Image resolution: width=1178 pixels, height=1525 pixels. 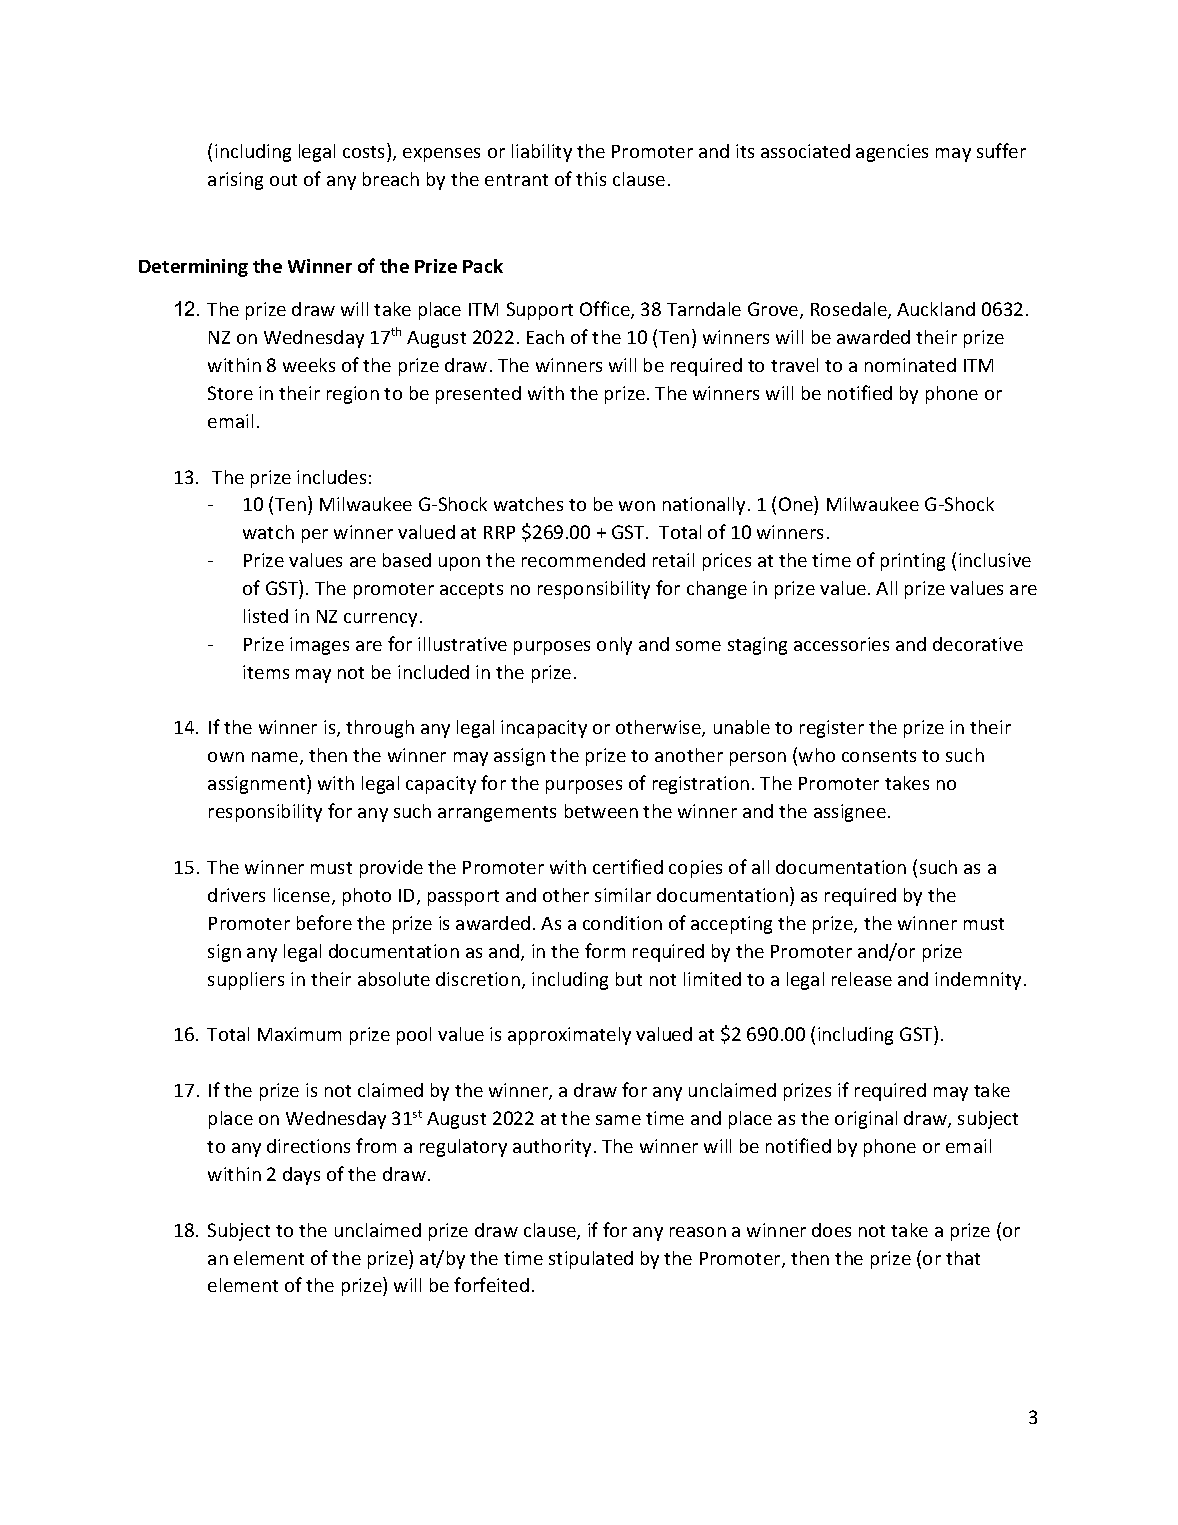 I want to click on release, so click(x=862, y=979).
